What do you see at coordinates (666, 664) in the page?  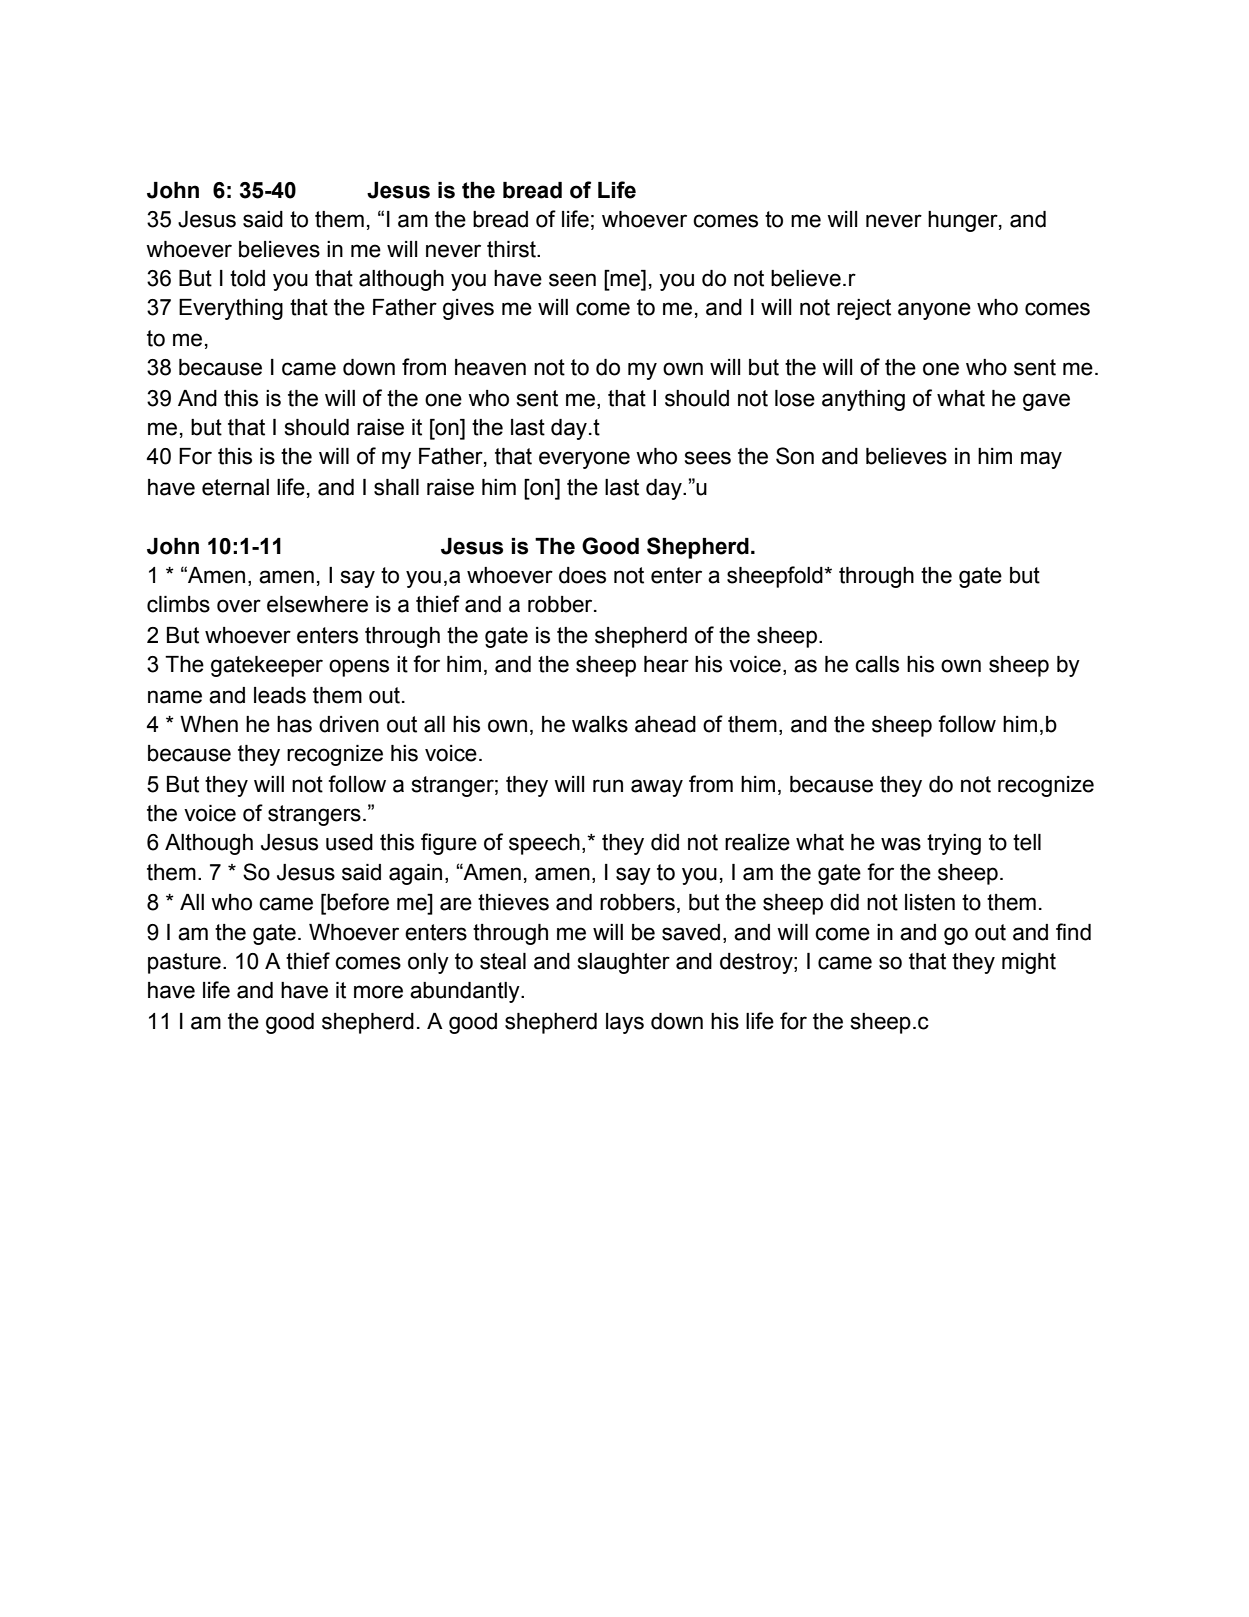 I see `hear` at bounding box center [666, 664].
